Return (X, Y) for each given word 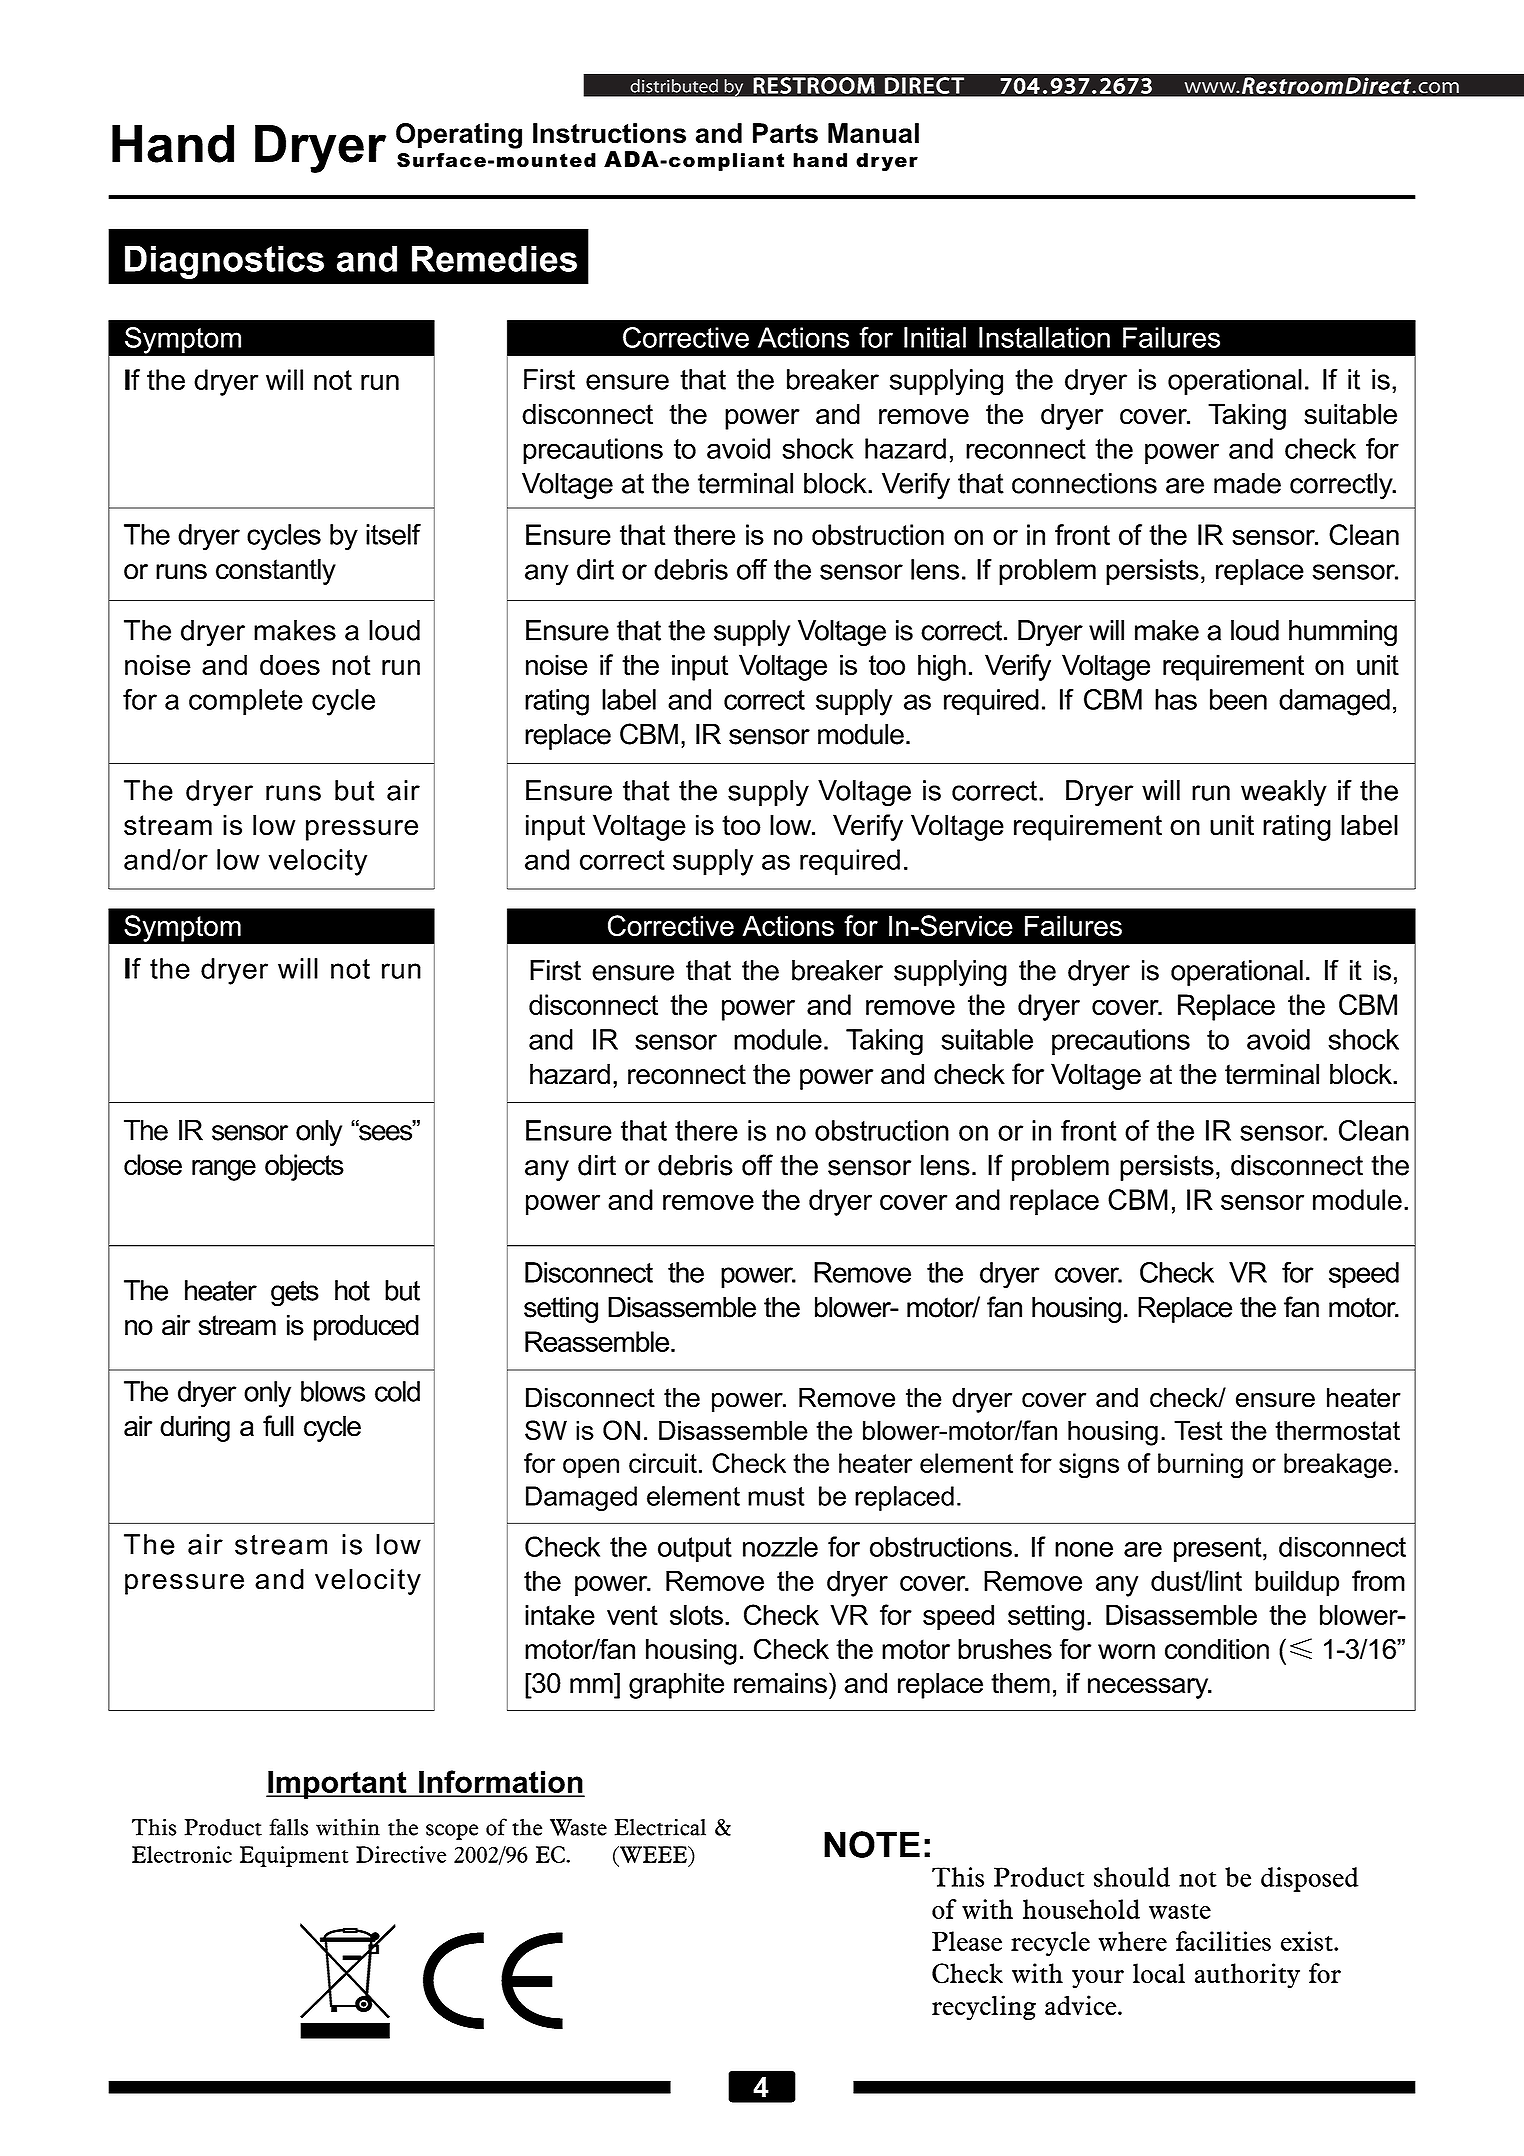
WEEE (653, 1854)
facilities (1223, 1941)
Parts (785, 133)
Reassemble (597, 1341)
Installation (1044, 337)
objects (304, 1167)
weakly (1284, 793)
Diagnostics (224, 262)
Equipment (294, 1856)
